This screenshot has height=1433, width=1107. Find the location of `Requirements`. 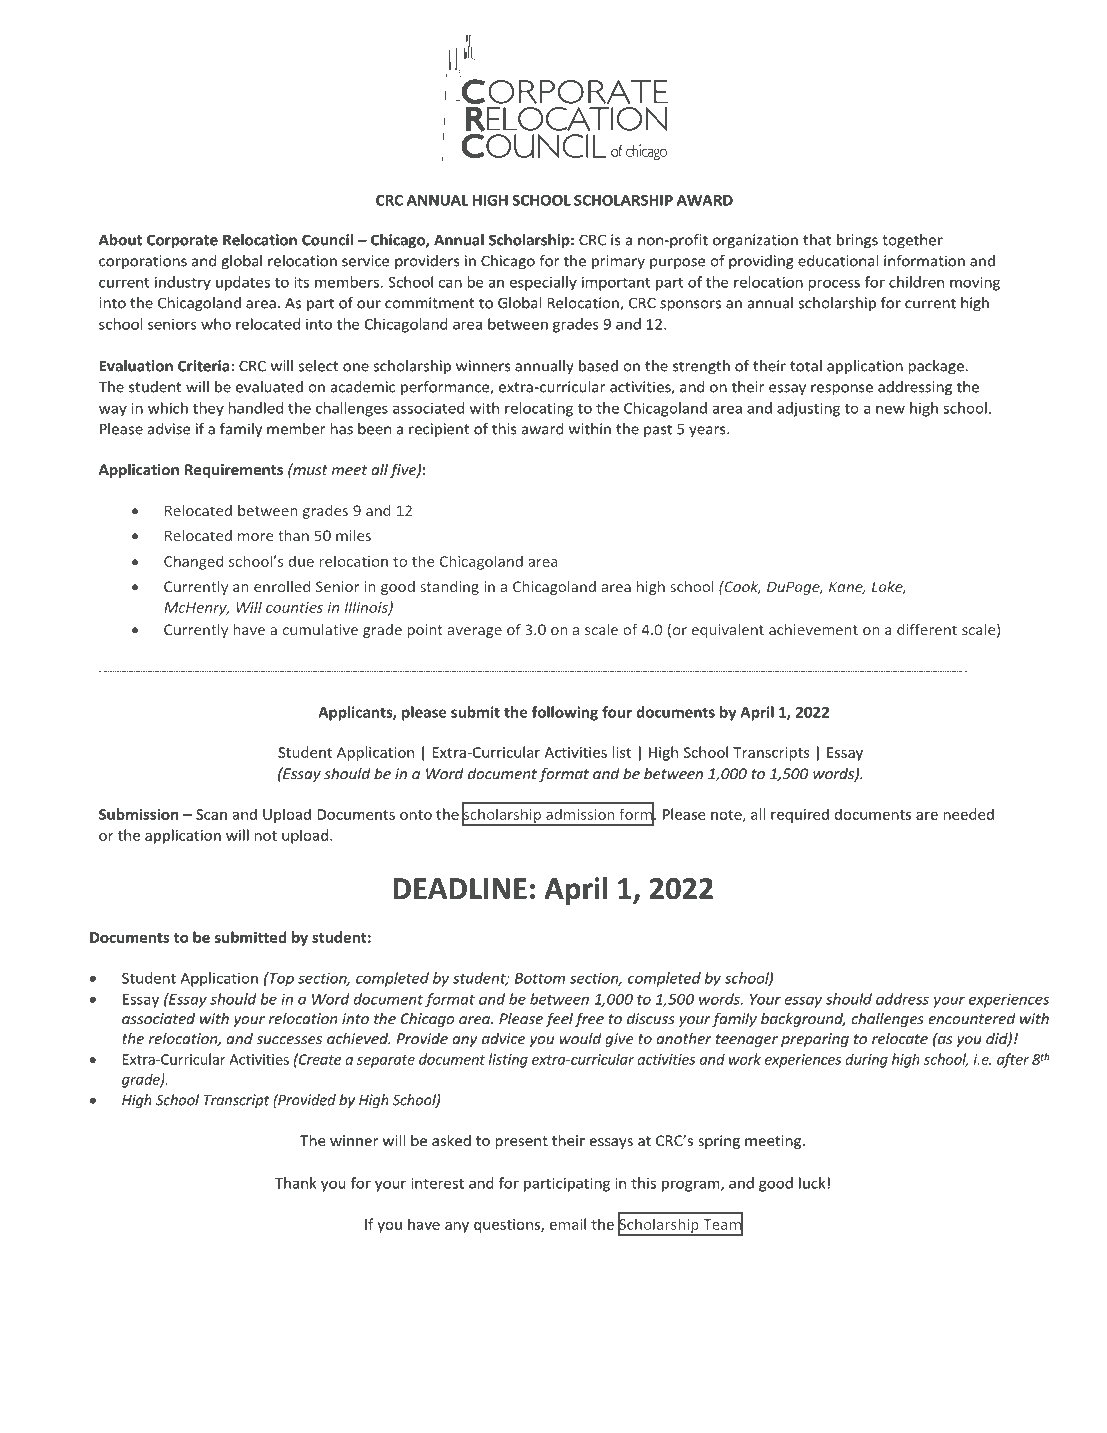

Requirements is located at coordinates (234, 471).
